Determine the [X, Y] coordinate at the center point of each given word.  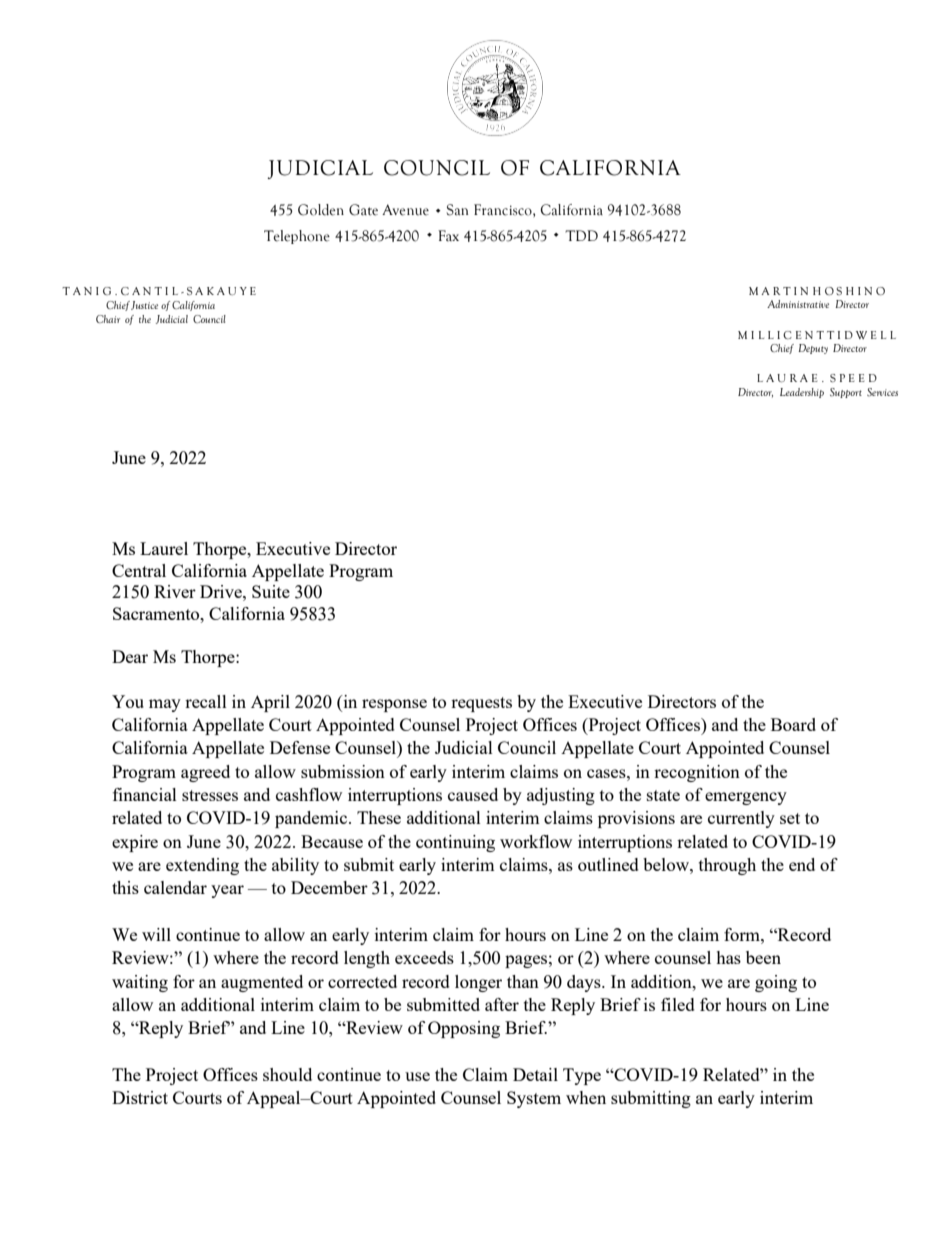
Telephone [297, 237]
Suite [271, 591]
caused [473, 794]
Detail [535, 1074]
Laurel [164, 548]
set [790, 818]
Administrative [798, 304]
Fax [448, 235]
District [140, 1097]
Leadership [802, 393]
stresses [210, 795]
